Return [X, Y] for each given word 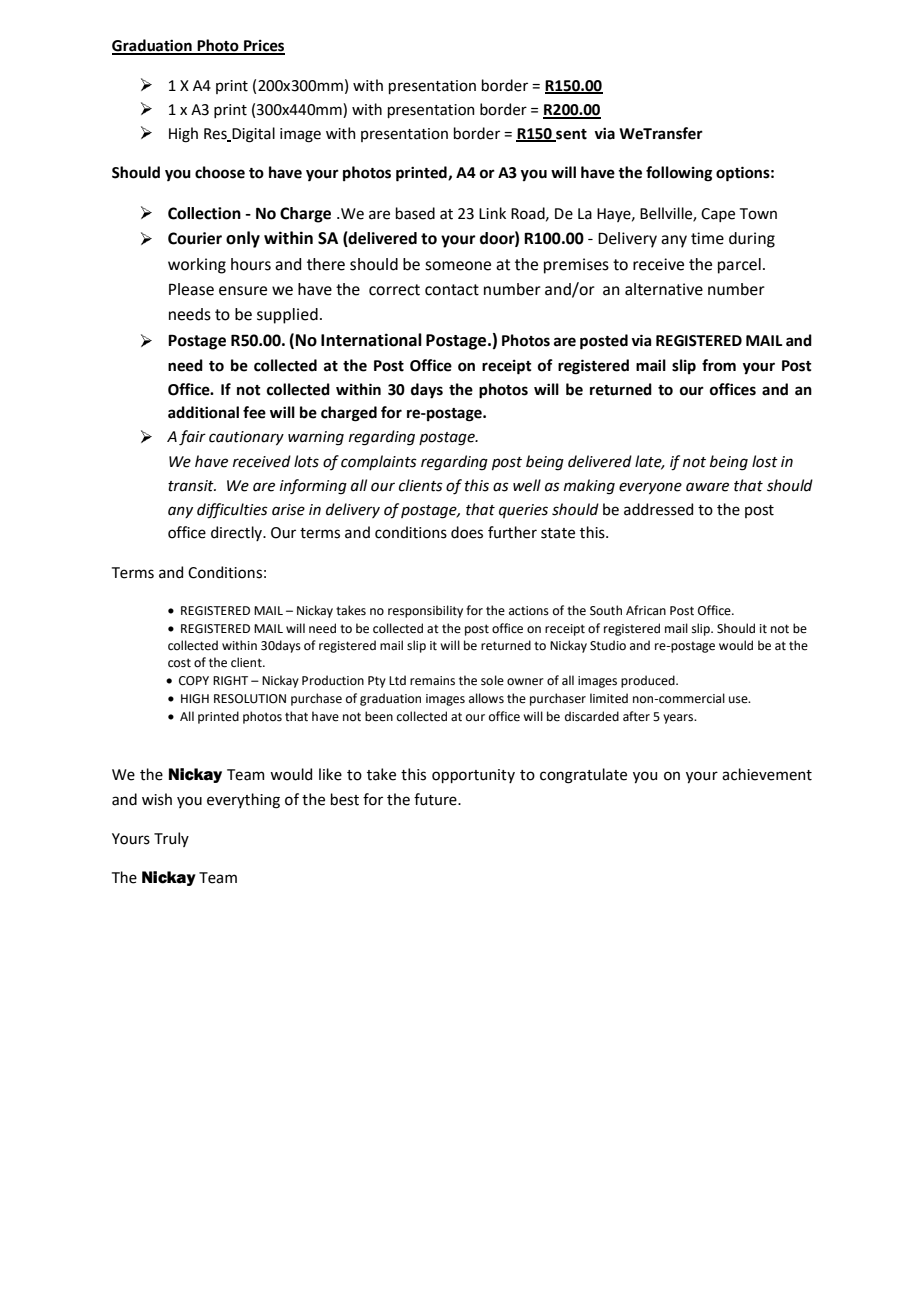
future [436, 799]
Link [492, 213]
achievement [767, 774]
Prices [263, 47]
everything [243, 801]
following [679, 174]
